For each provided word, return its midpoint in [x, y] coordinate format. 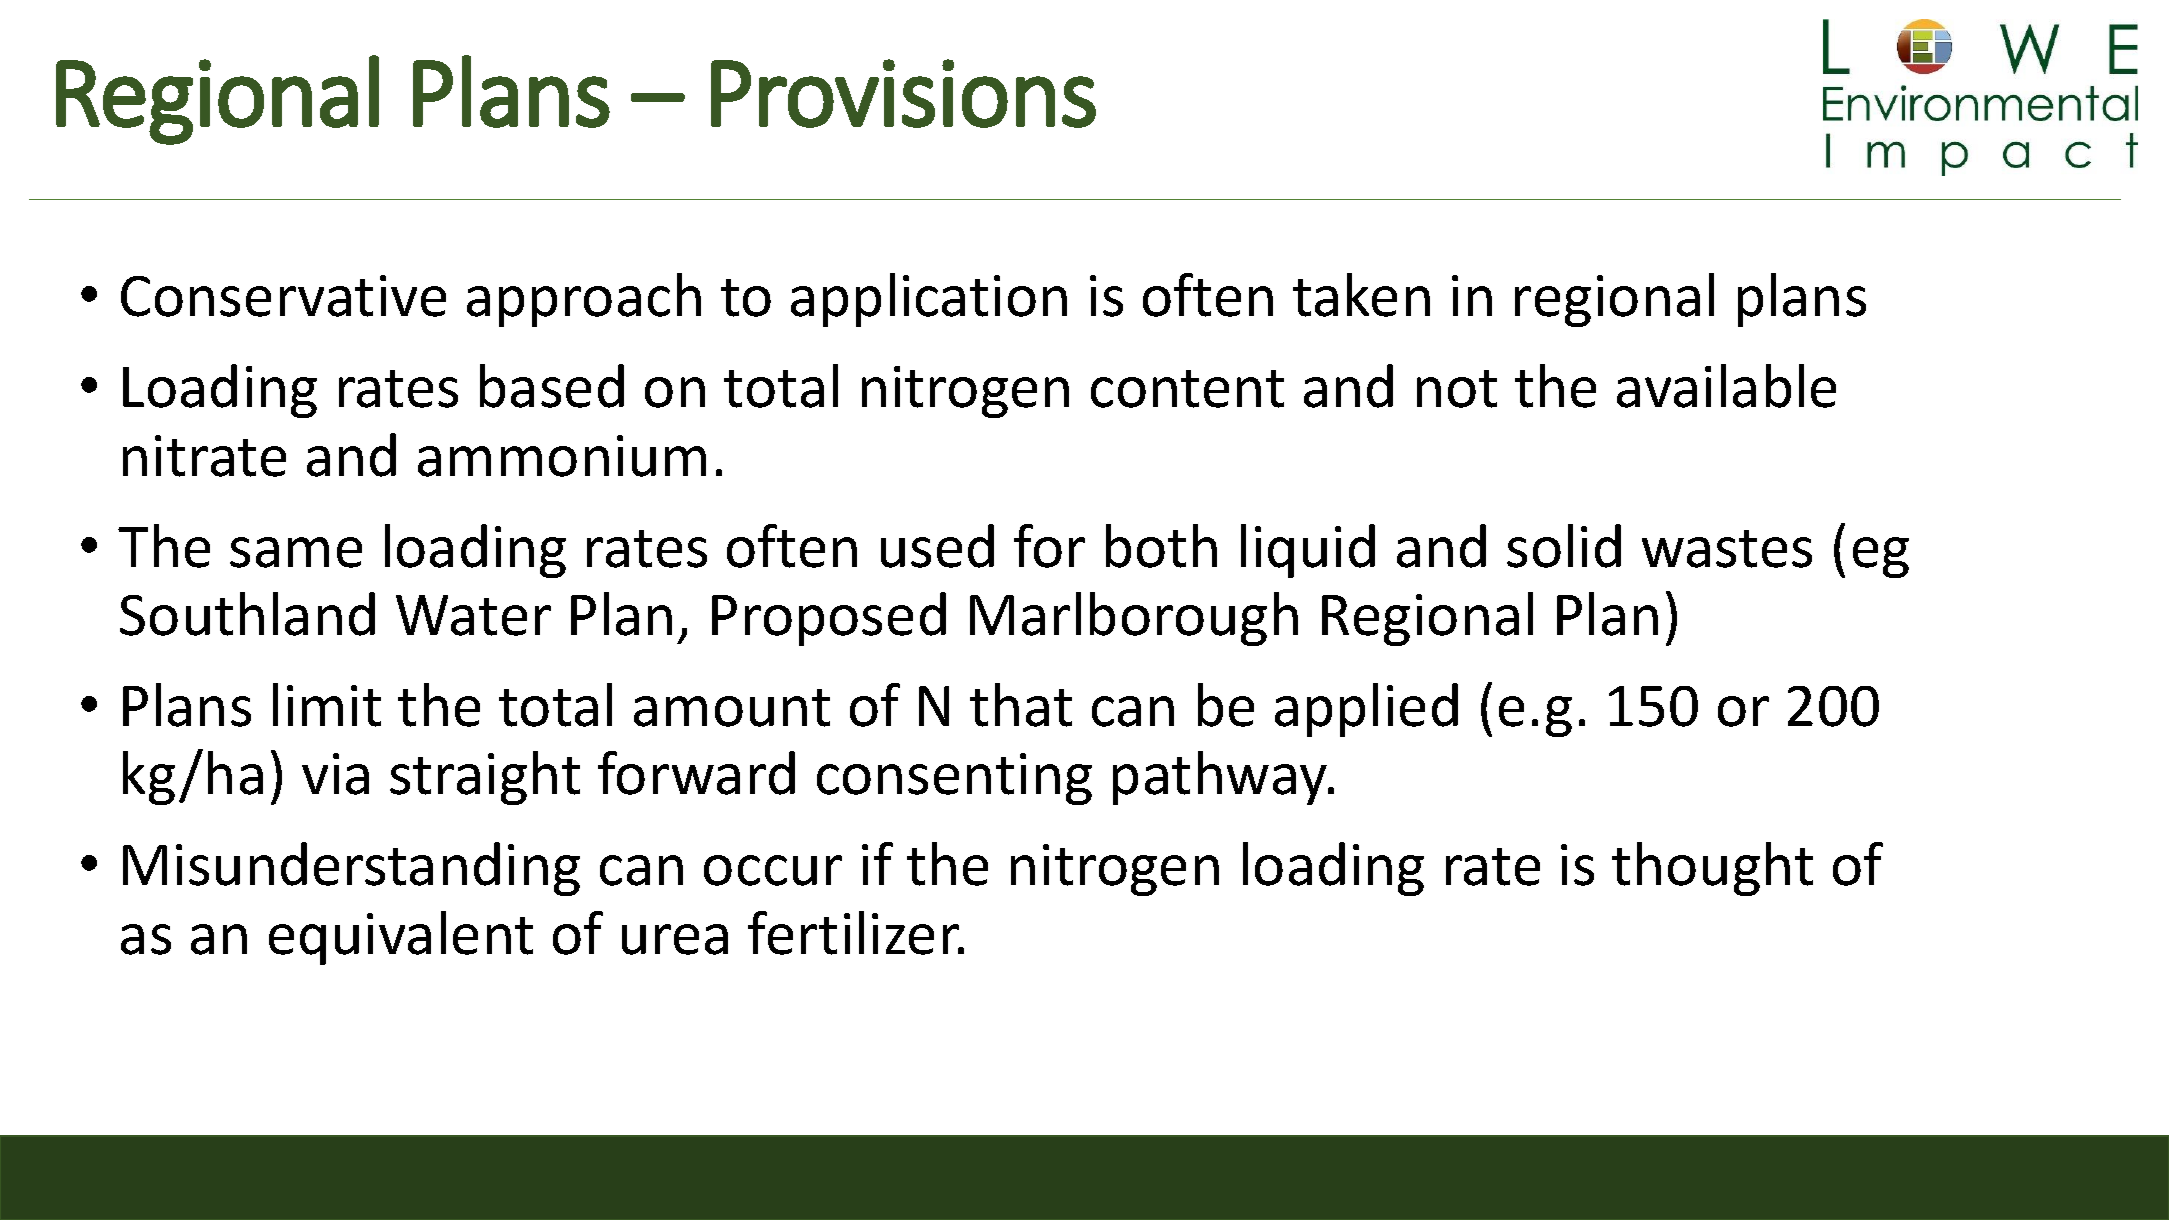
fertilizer [855, 933]
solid [1564, 546]
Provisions [903, 93]
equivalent [401, 938]
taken [1361, 295]
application [929, 300]
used [937, 546]
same [296, 552]
